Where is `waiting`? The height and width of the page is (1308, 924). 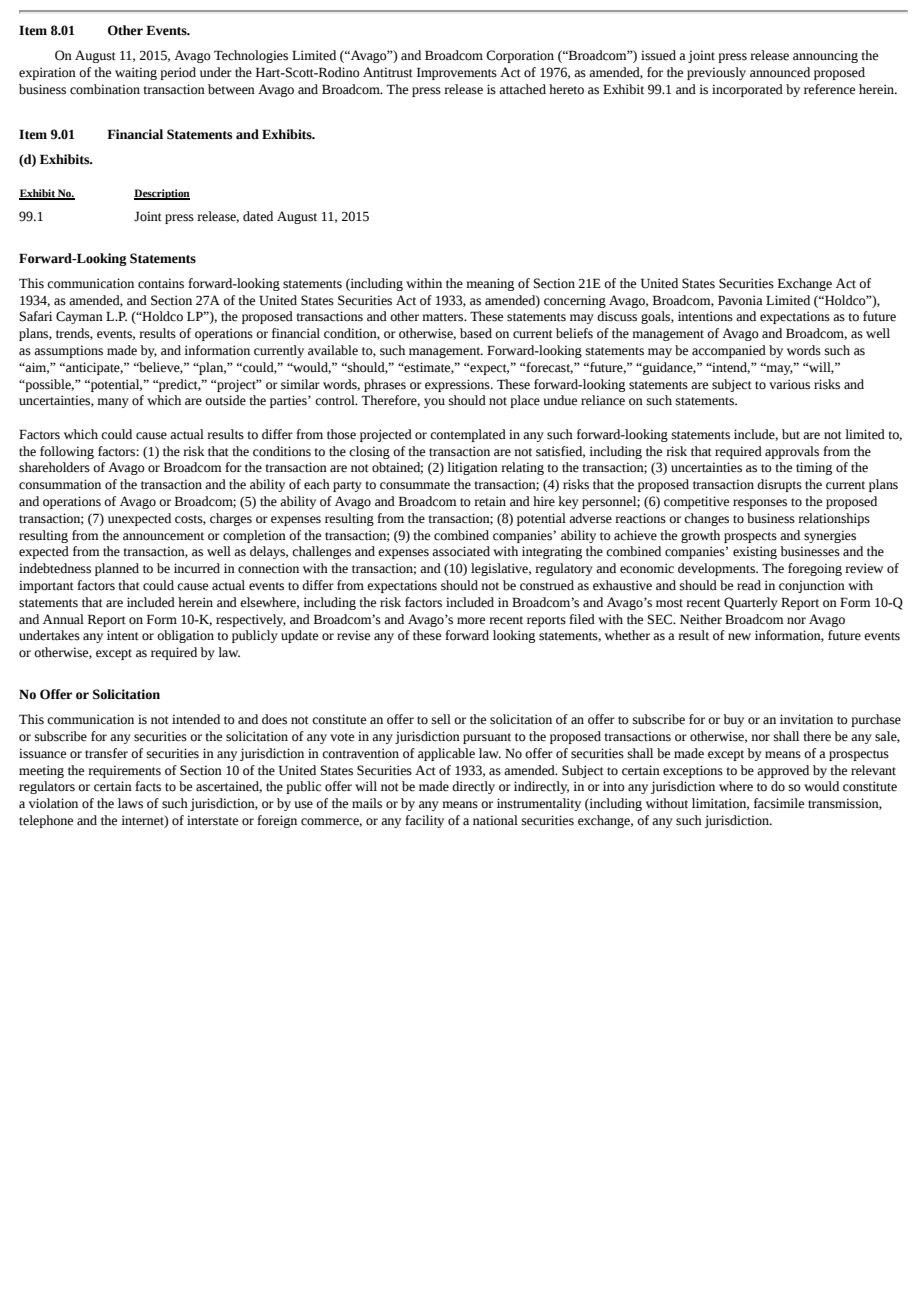
waiting is located at coordinates (136, 73).
